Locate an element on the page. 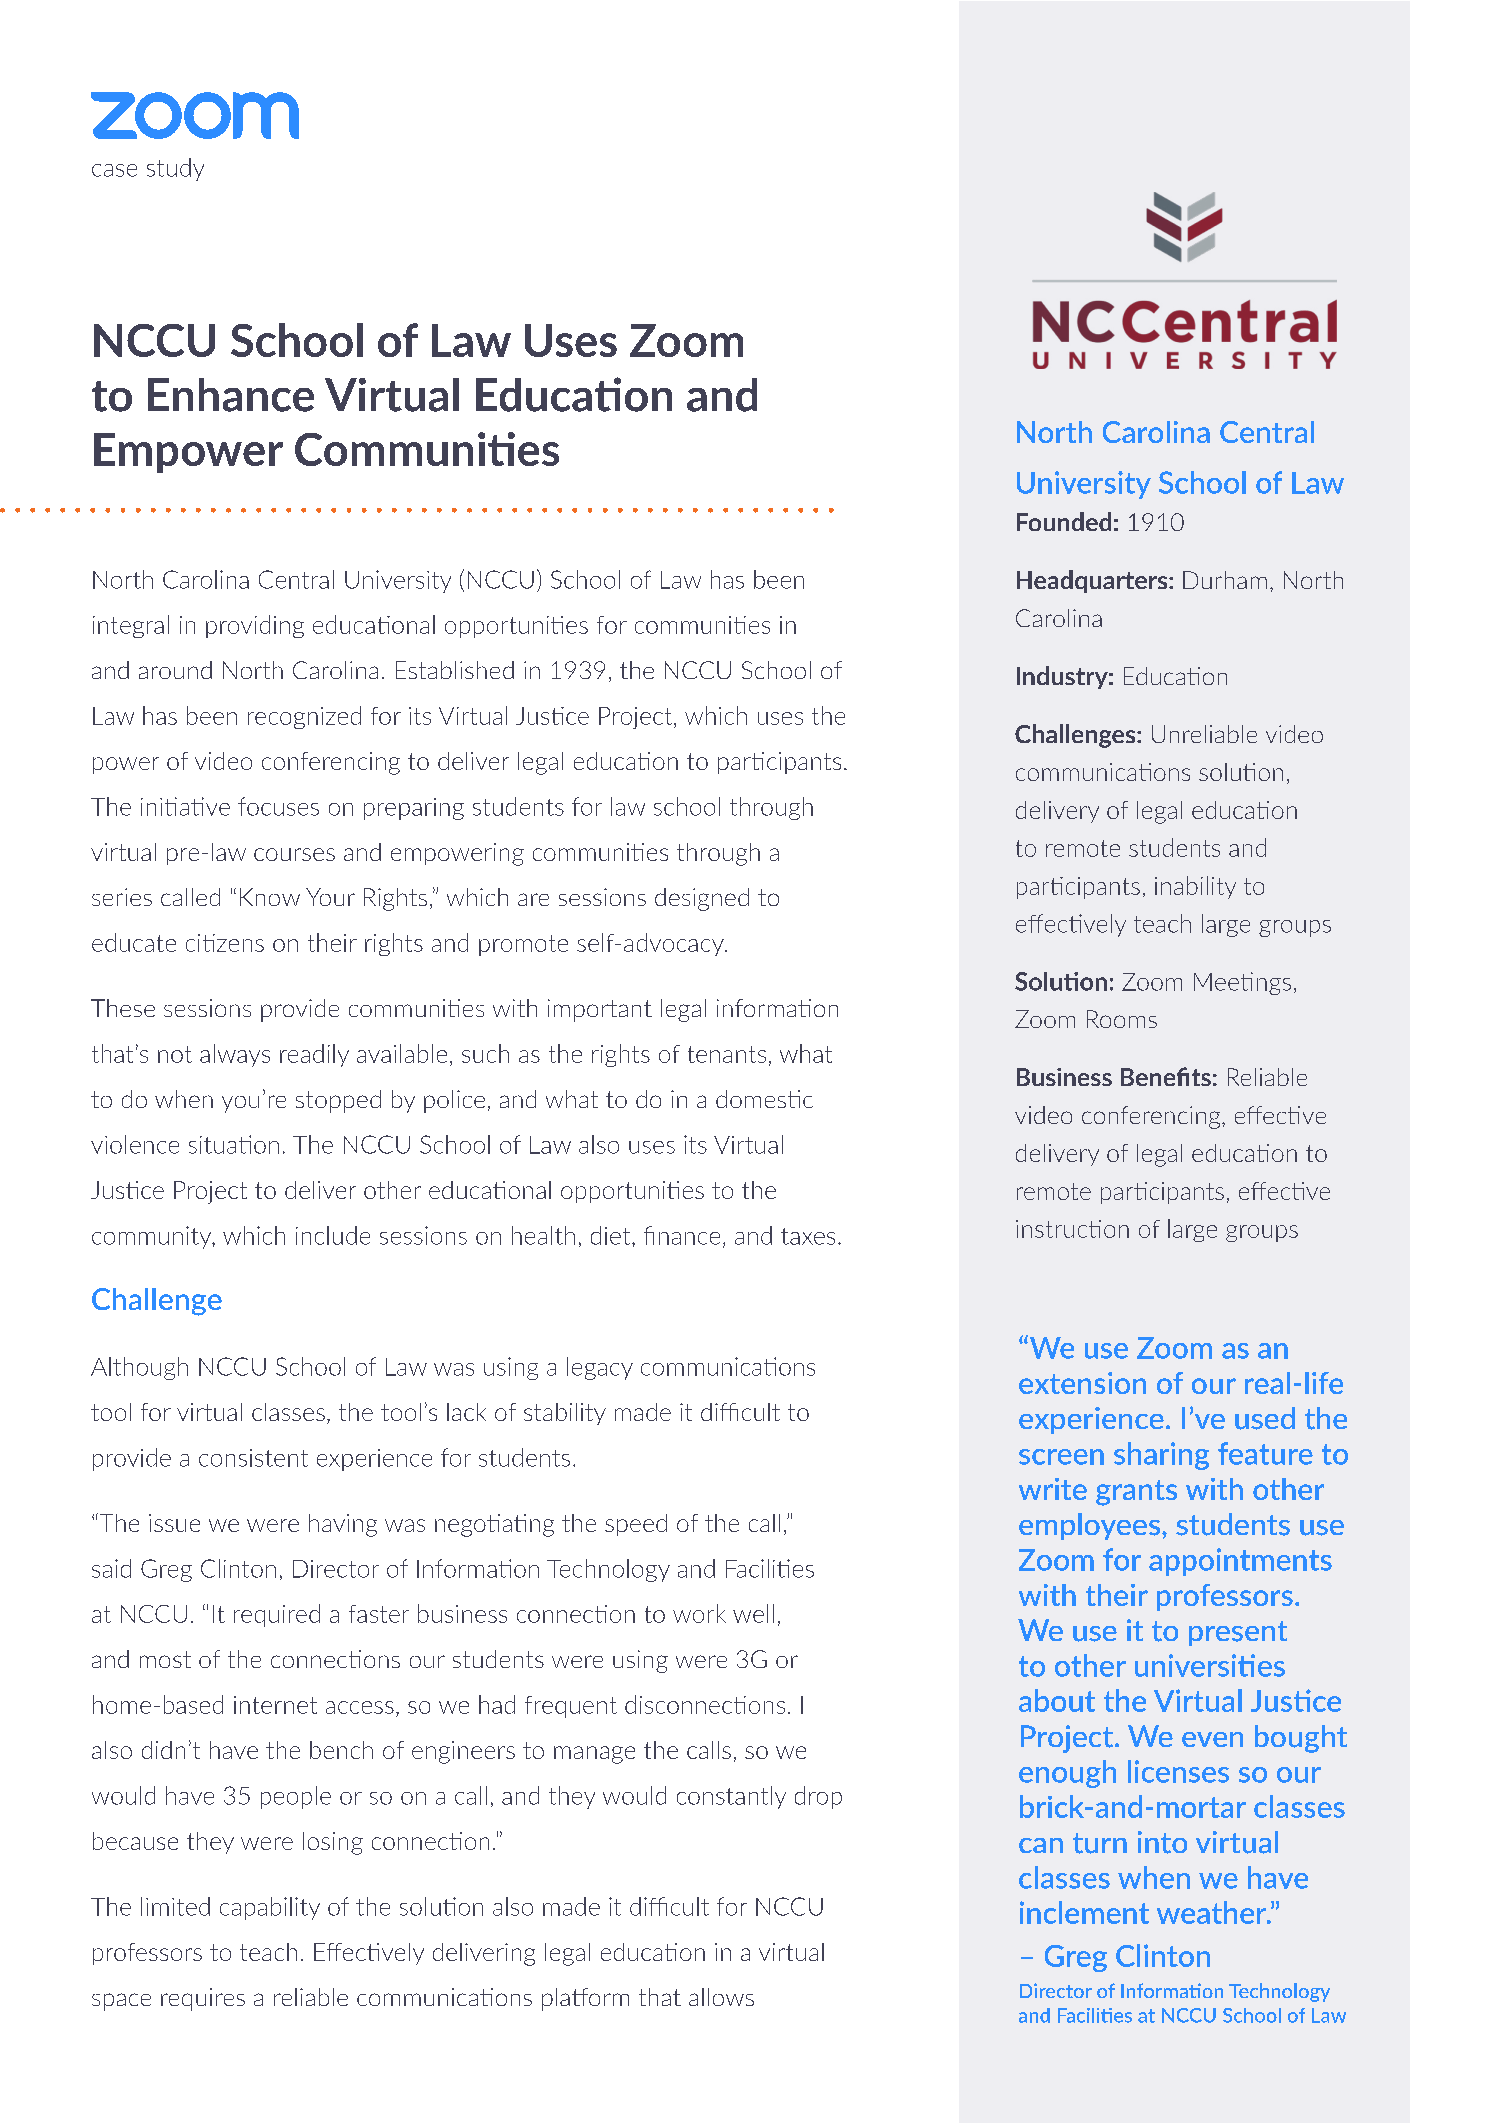  capability is located at coordinates (270, 1908).
